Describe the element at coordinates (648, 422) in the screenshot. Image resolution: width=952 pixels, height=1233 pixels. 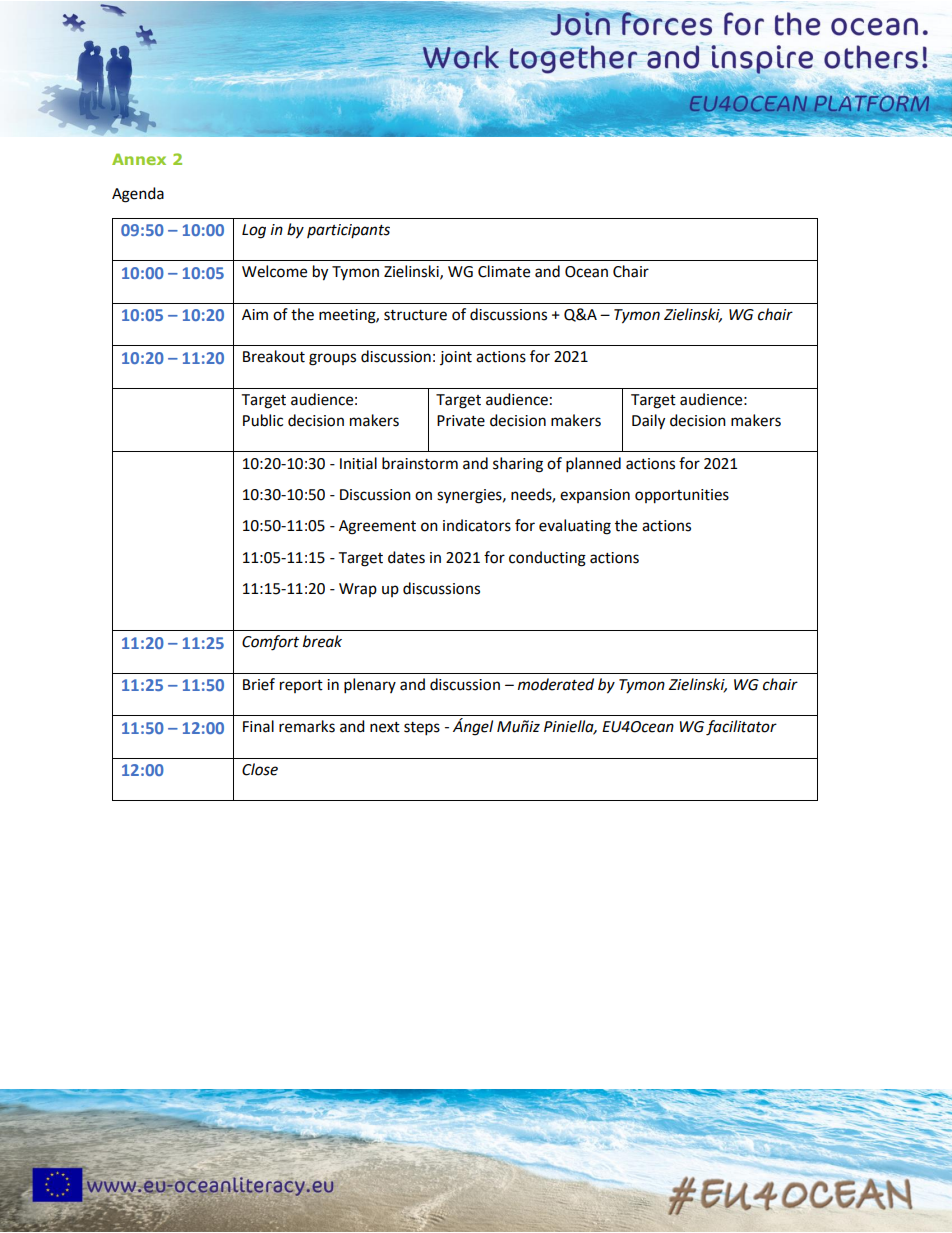
I see `Daily` at that location.
